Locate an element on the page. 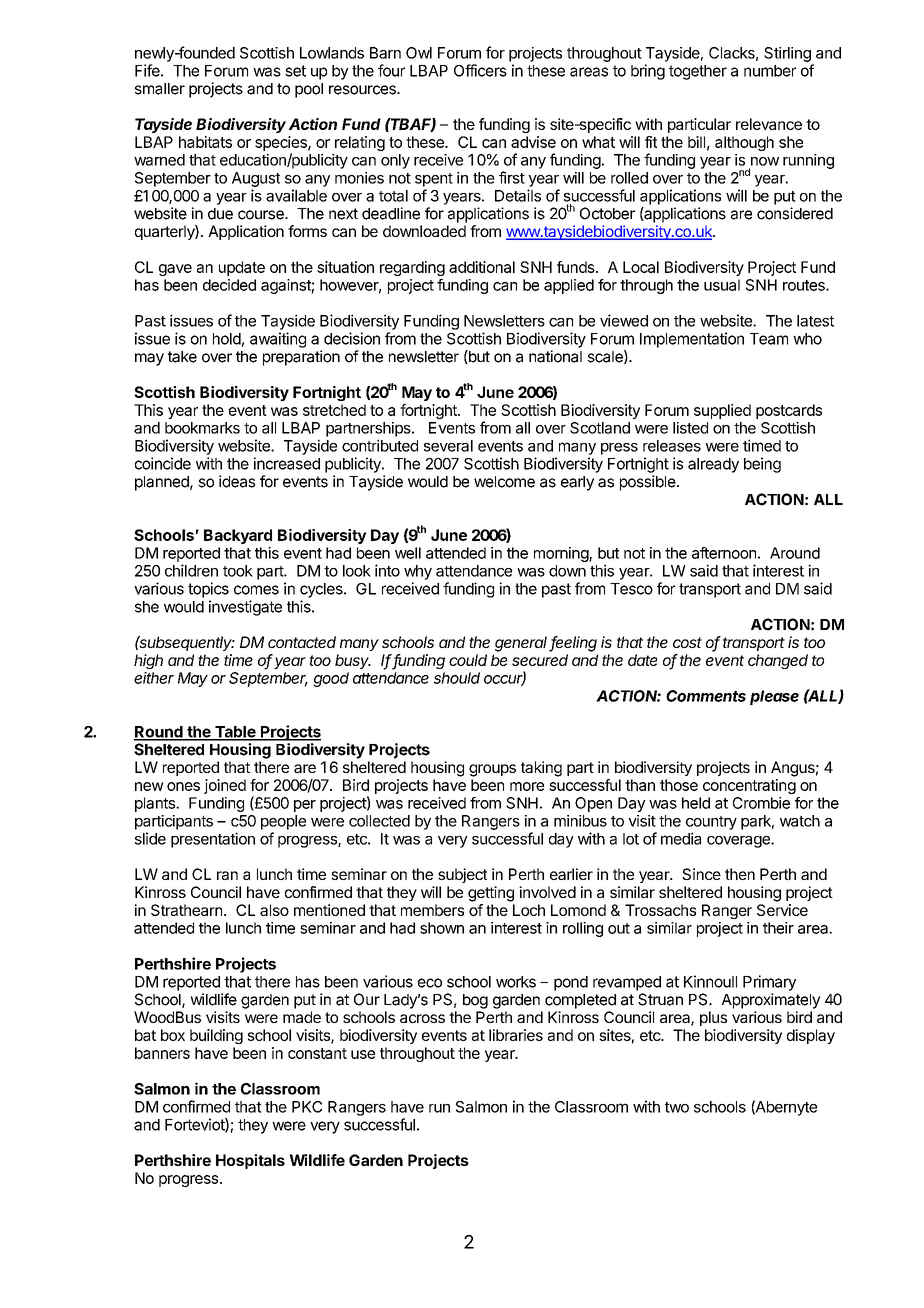 Image resolution: width=924 pixels, height=1308 pixels. presentation is located at coordinates (213, 840).
